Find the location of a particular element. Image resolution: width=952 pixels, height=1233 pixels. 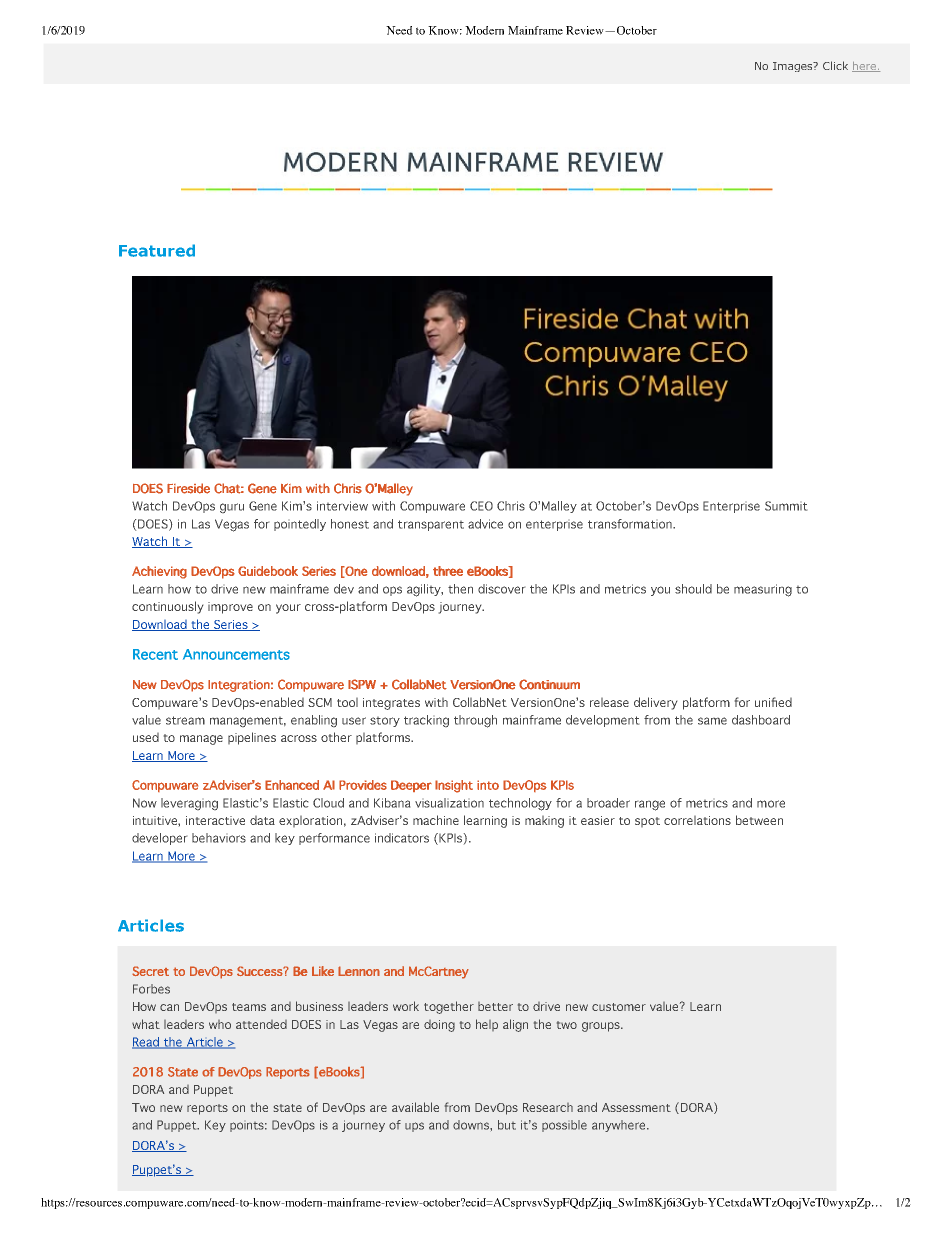

transformation is located at coordinates (631, 524).
